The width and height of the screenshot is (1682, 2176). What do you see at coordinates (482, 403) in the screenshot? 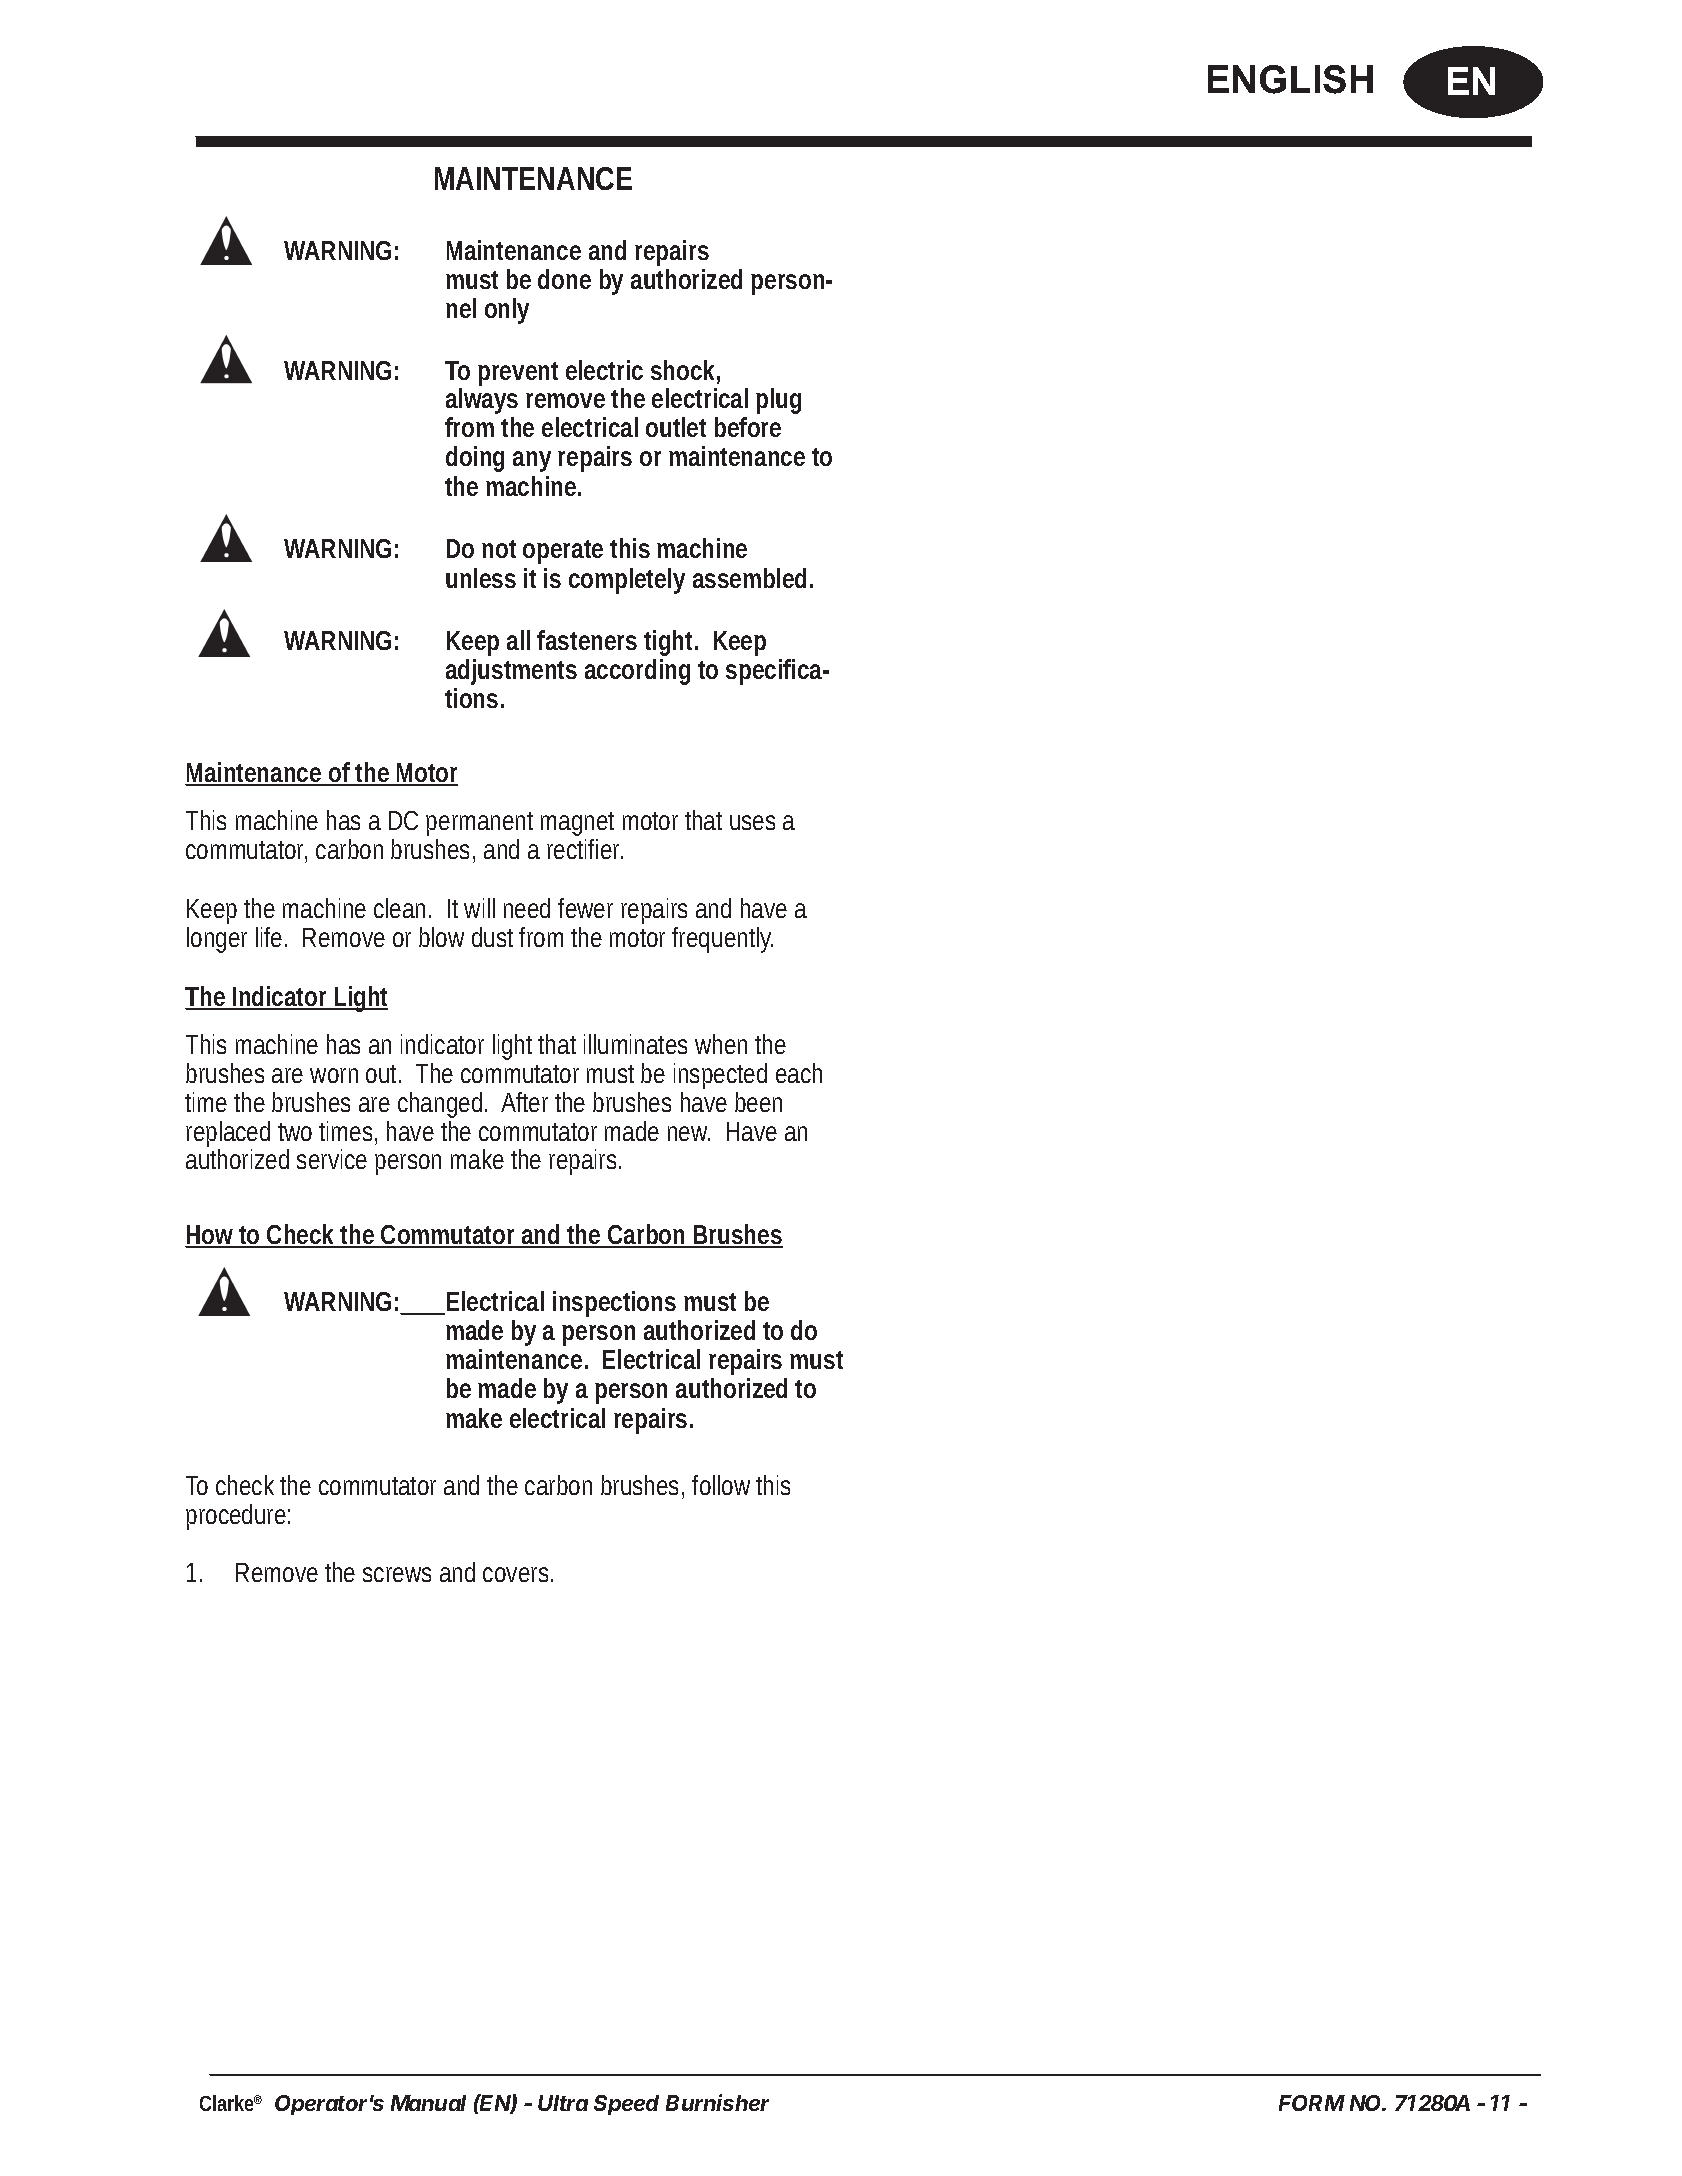
I see `always` at bounding box center [482, 403].
